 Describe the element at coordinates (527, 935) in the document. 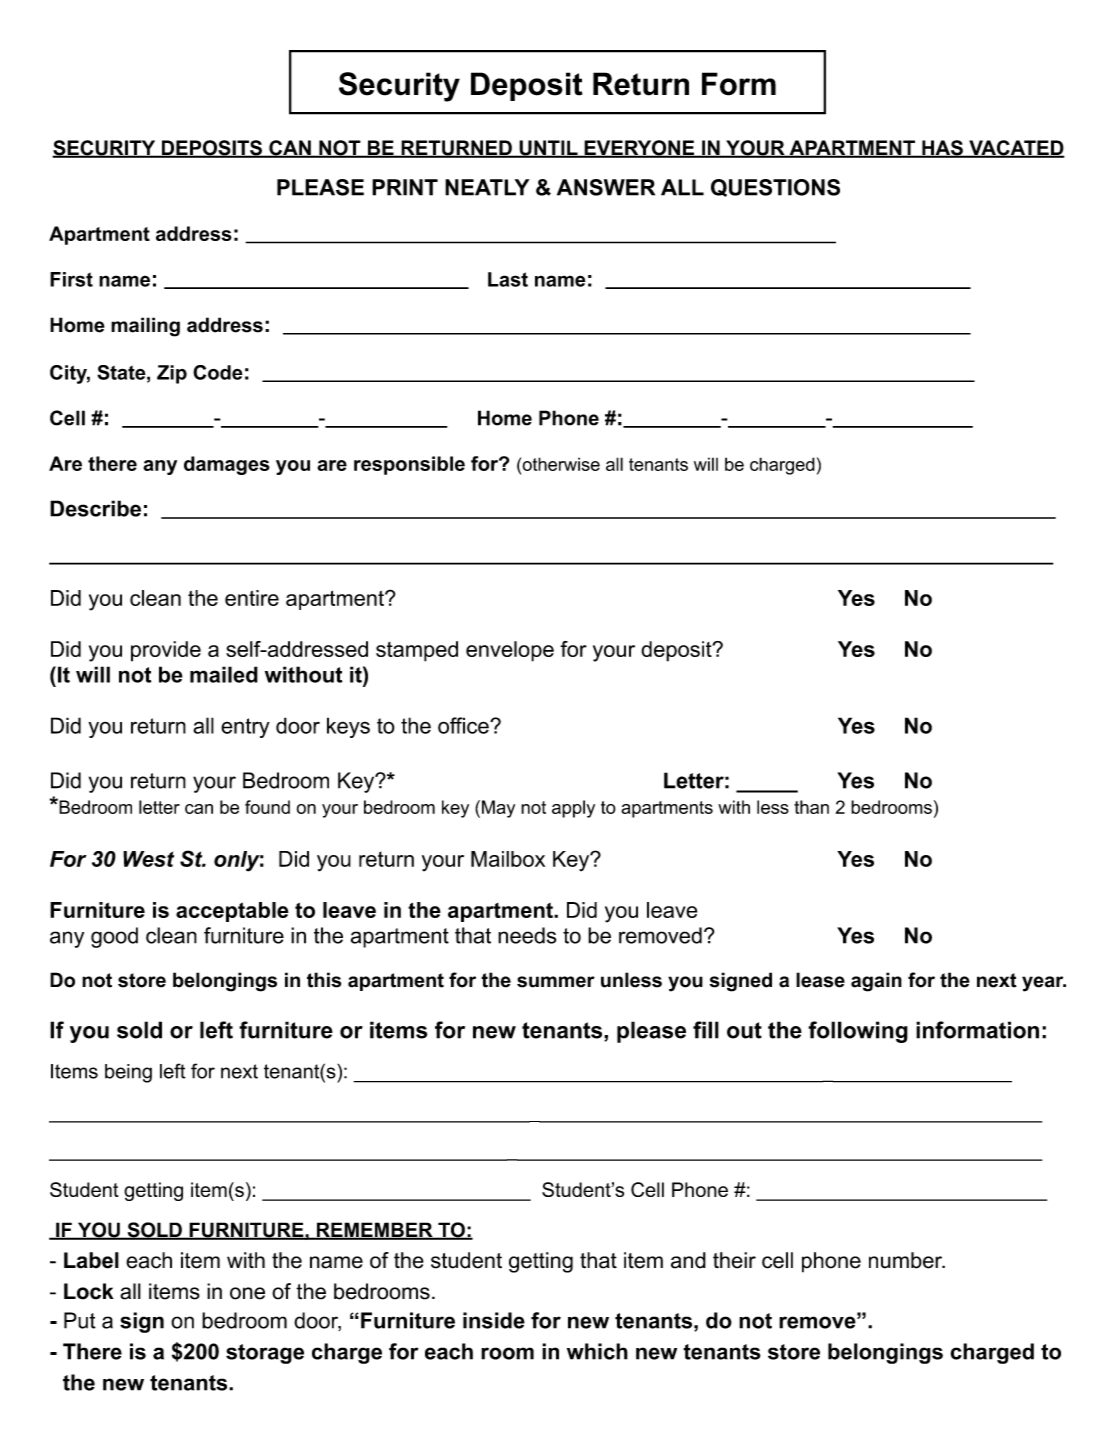

I see `needs` at that location.
